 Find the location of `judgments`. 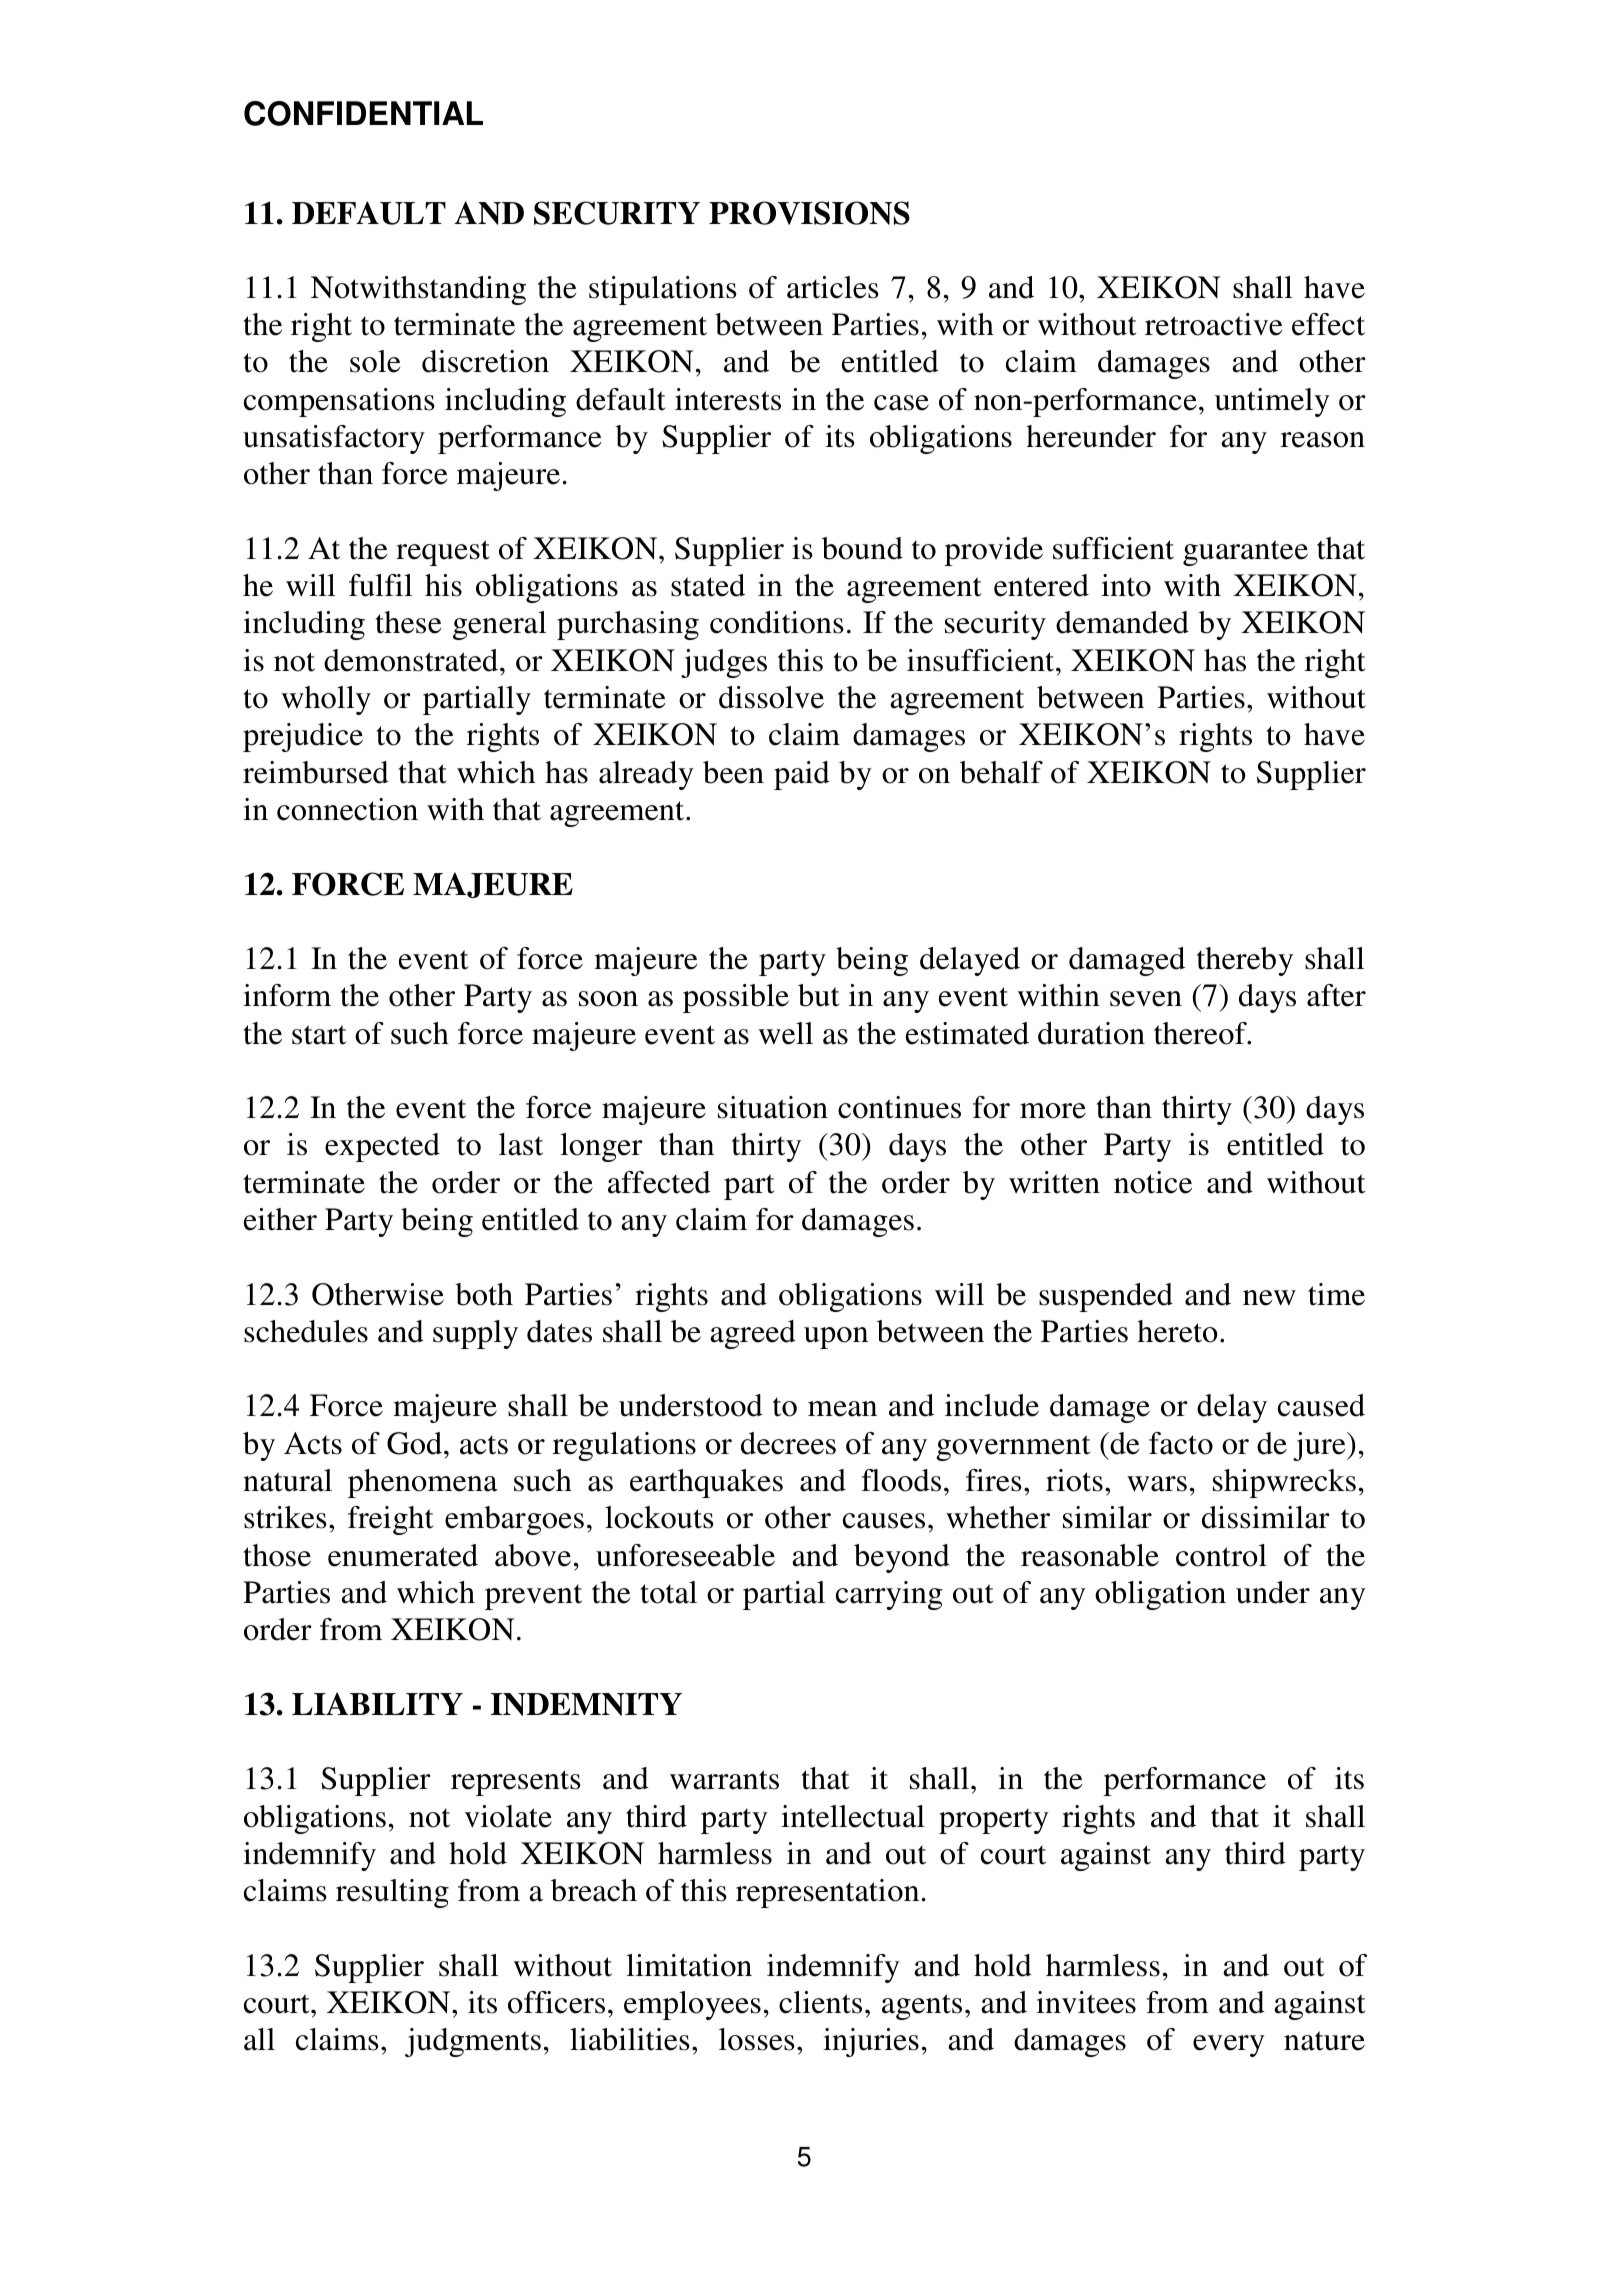

judgments is located at coordinates (473, 2042).
